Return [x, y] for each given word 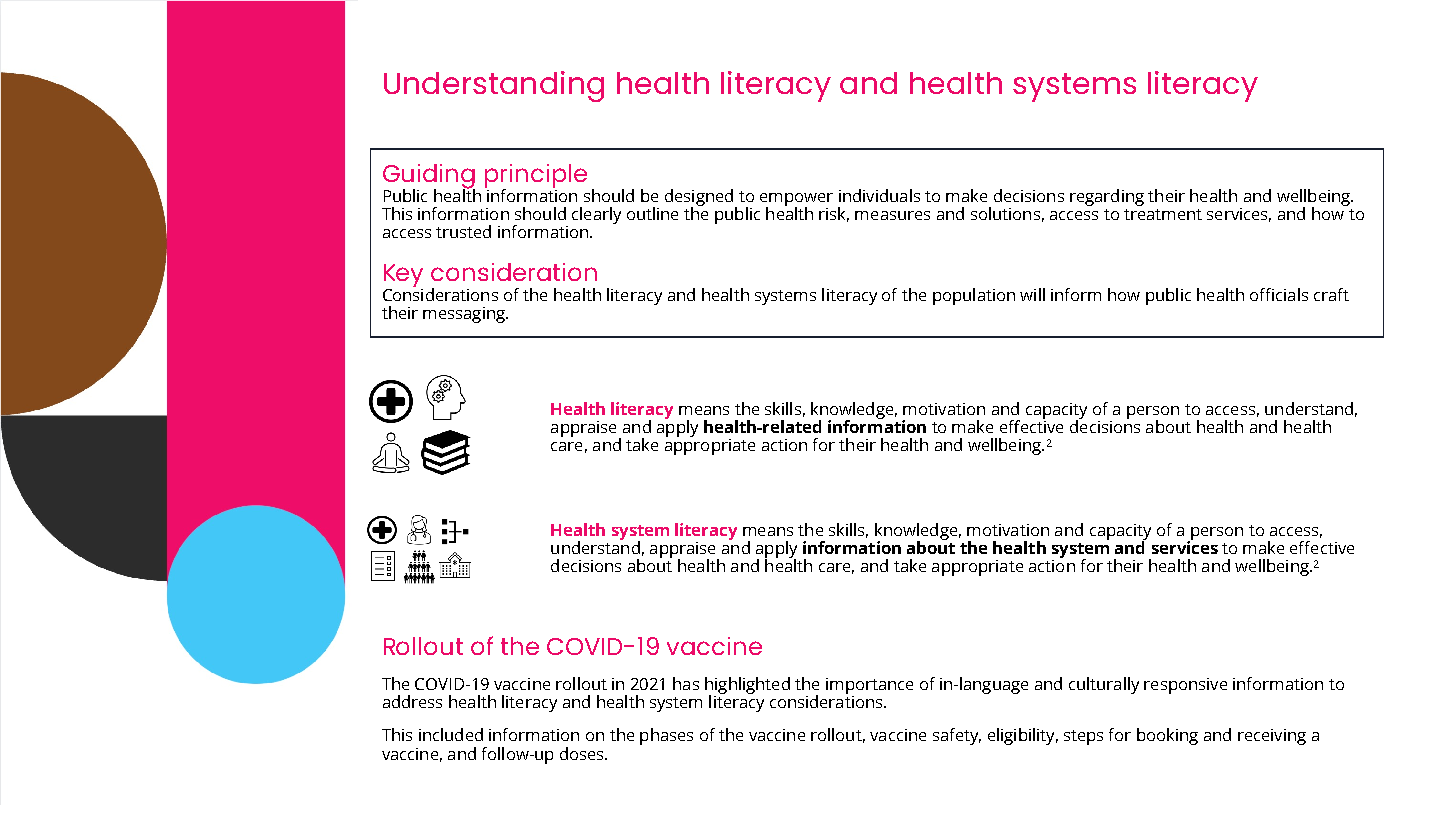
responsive [1185, 686]
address [412, 701]
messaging [465, 315]
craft [1331, 294]
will [1032, 294]
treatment [1163, 214]
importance [869, 686]
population [974, 296]
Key [403, 277]
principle [536, 177]
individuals [879, 195]
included [451, 734]
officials [1279, 294]
